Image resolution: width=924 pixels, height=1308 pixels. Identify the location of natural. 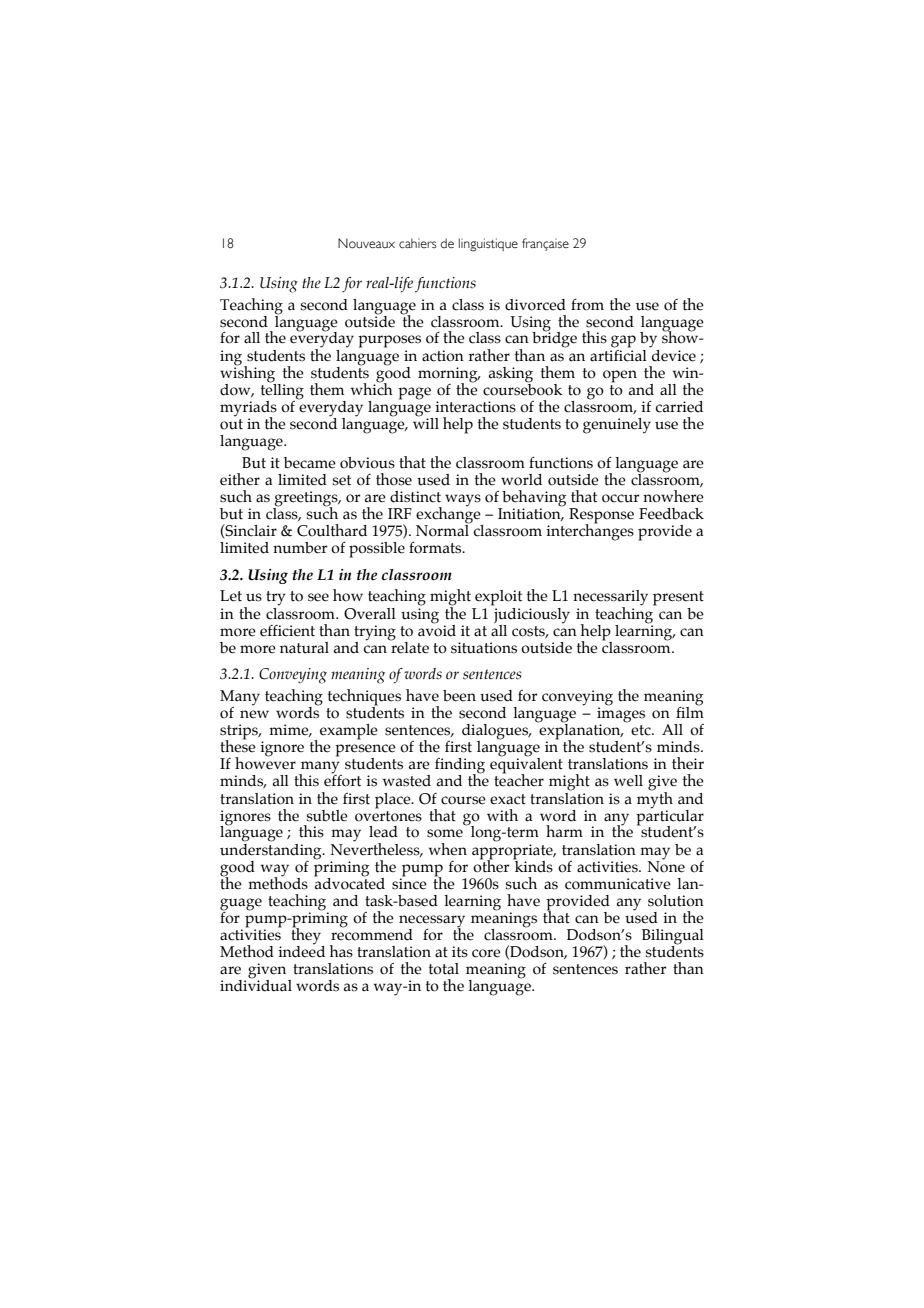
(304, 648).
